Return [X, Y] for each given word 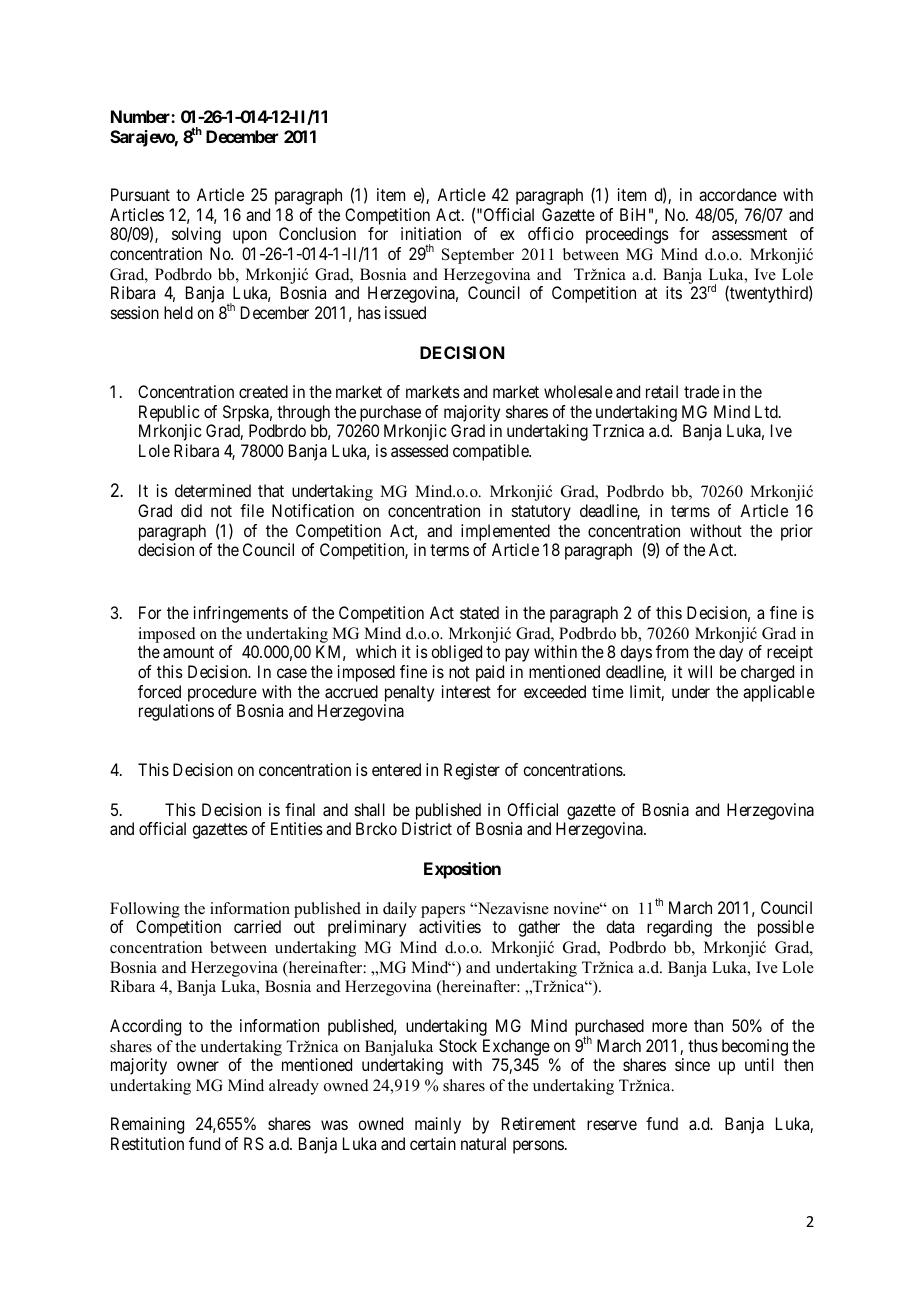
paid [490, 673]
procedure [222, 693]
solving [196, 235]
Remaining [147, 1125]
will [700, 671]
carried [257, 926]
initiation [431, 233]
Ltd [767, 411]
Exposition [462, 870]
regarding [679, 928]
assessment [749, 234]
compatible [492, 452]
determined [213, 490]
